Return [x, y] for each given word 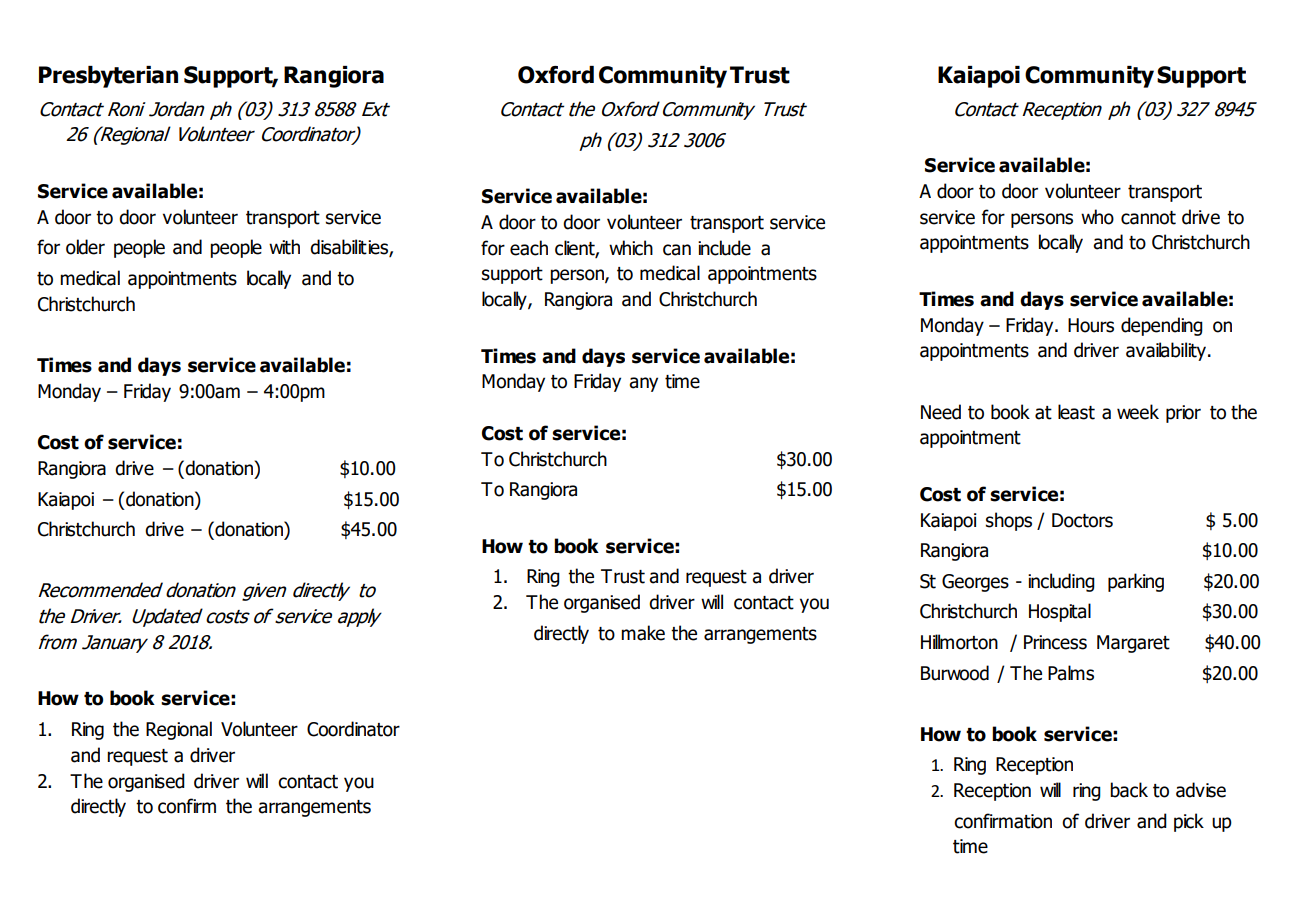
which [631, 248]
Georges [975, 583]
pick [1189, 822]
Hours [1091, 325]
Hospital [1060, 612]
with [284, 247]
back [1129, 790]
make [643, 633]
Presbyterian [108, 77]
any [643, 384]
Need [941, 412]
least [1076, 412]
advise [1201, 790]
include [724, 248]
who [1097, 217]
